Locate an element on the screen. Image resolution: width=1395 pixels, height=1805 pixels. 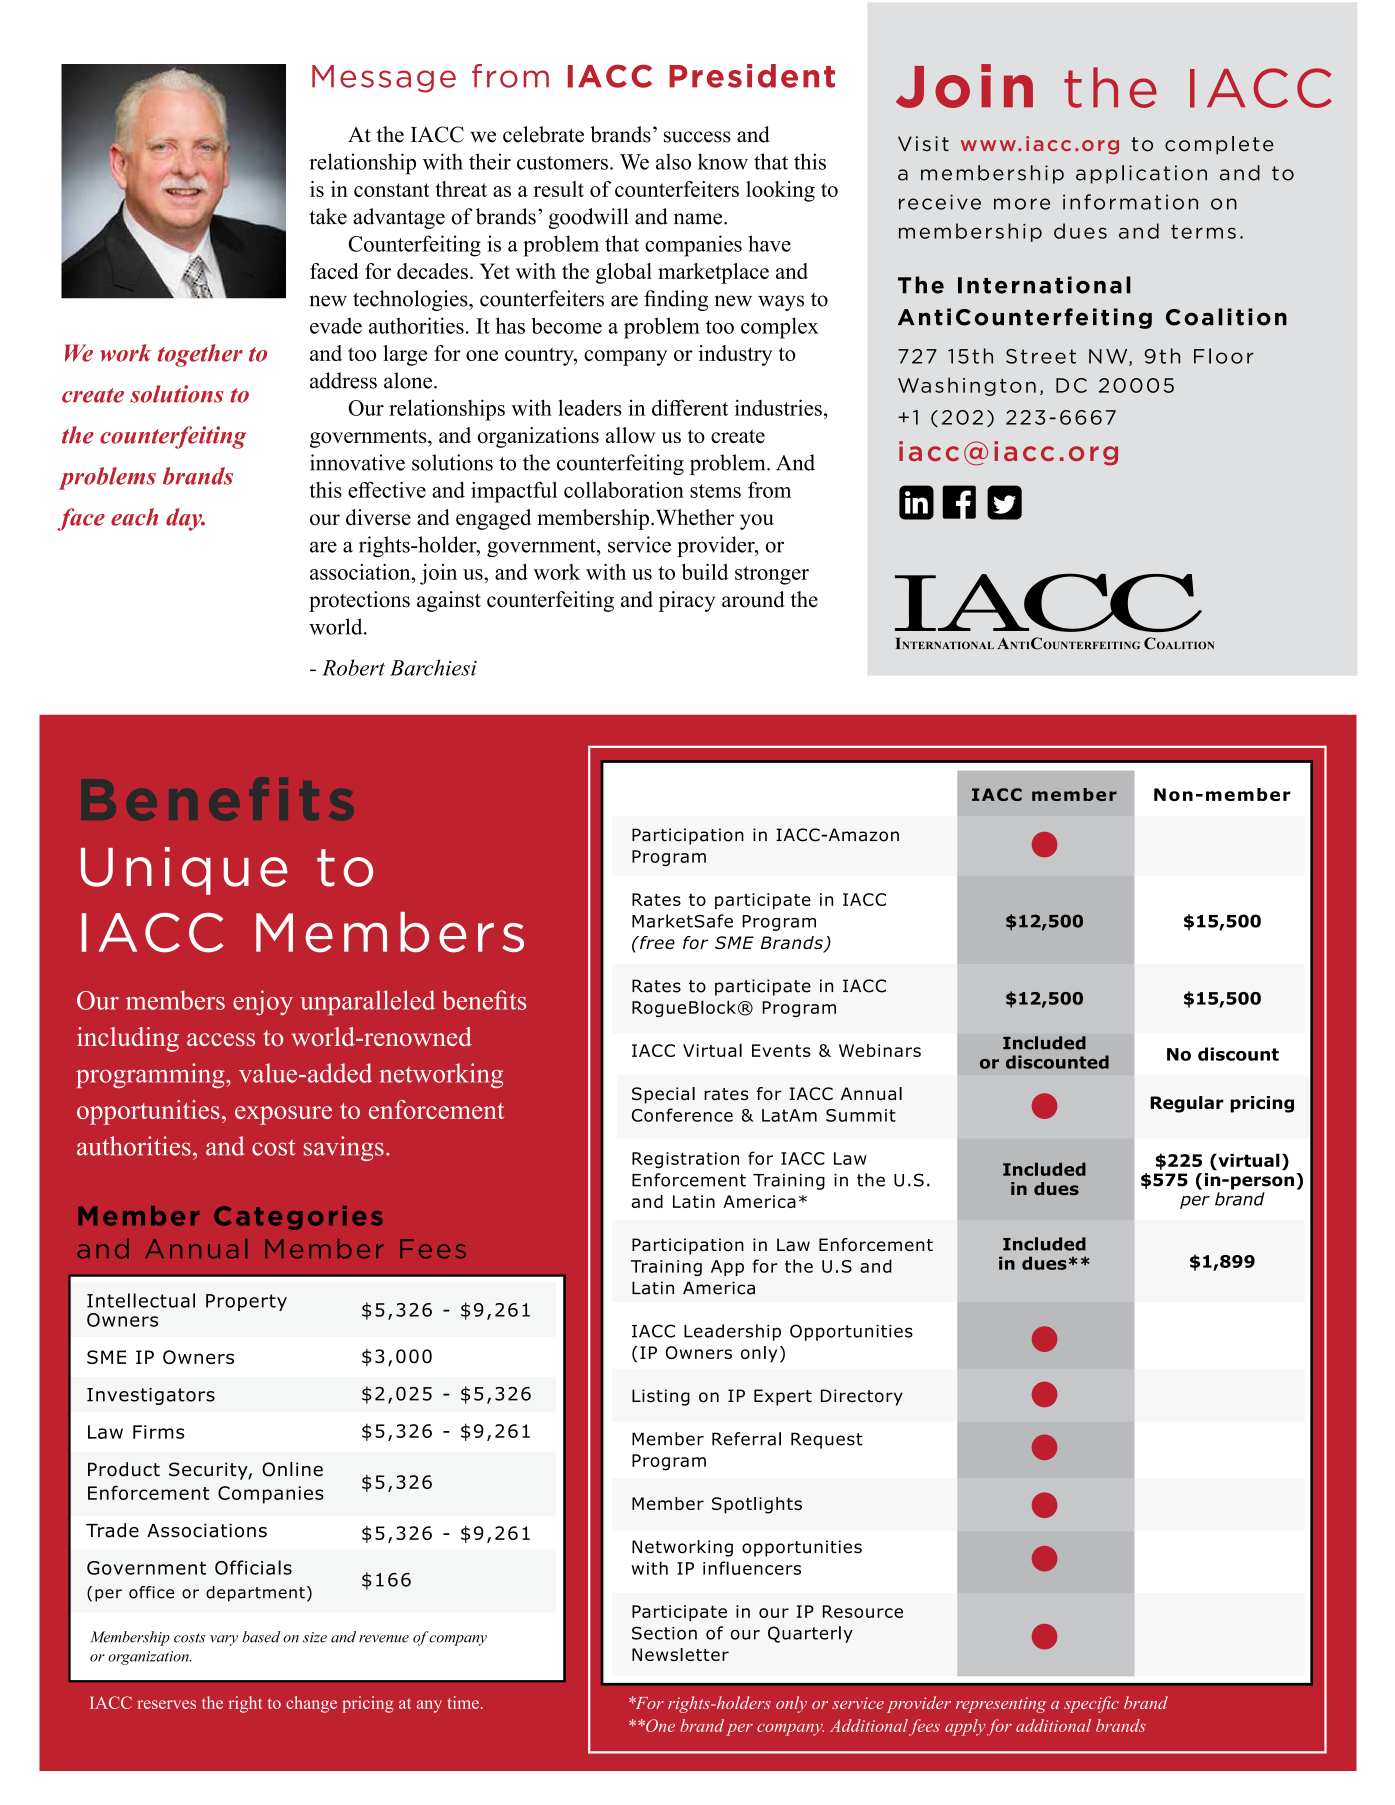
Unique is located at coordinates (184, 871).
